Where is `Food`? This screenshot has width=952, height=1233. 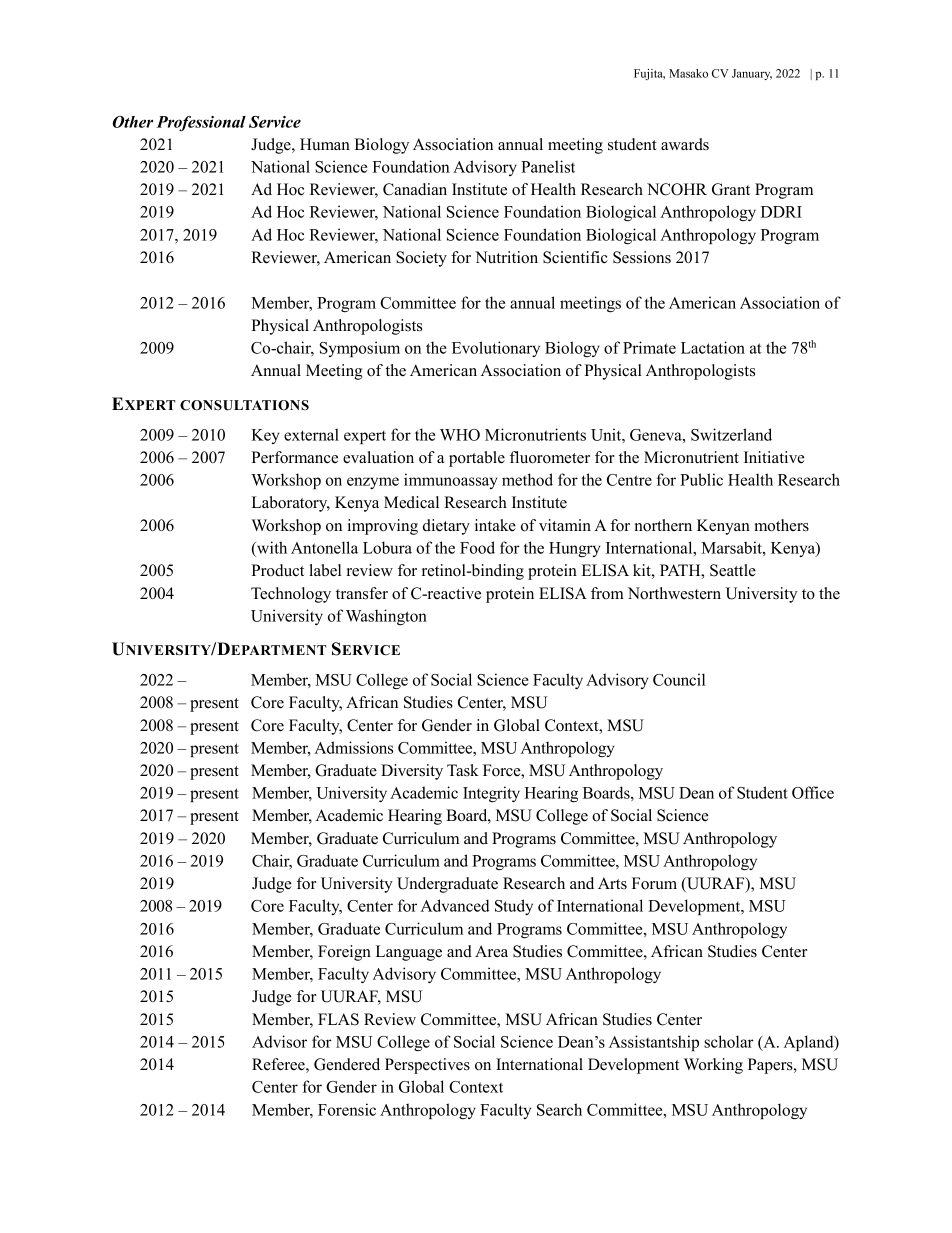
Food is located at coordinates (477, 547).
